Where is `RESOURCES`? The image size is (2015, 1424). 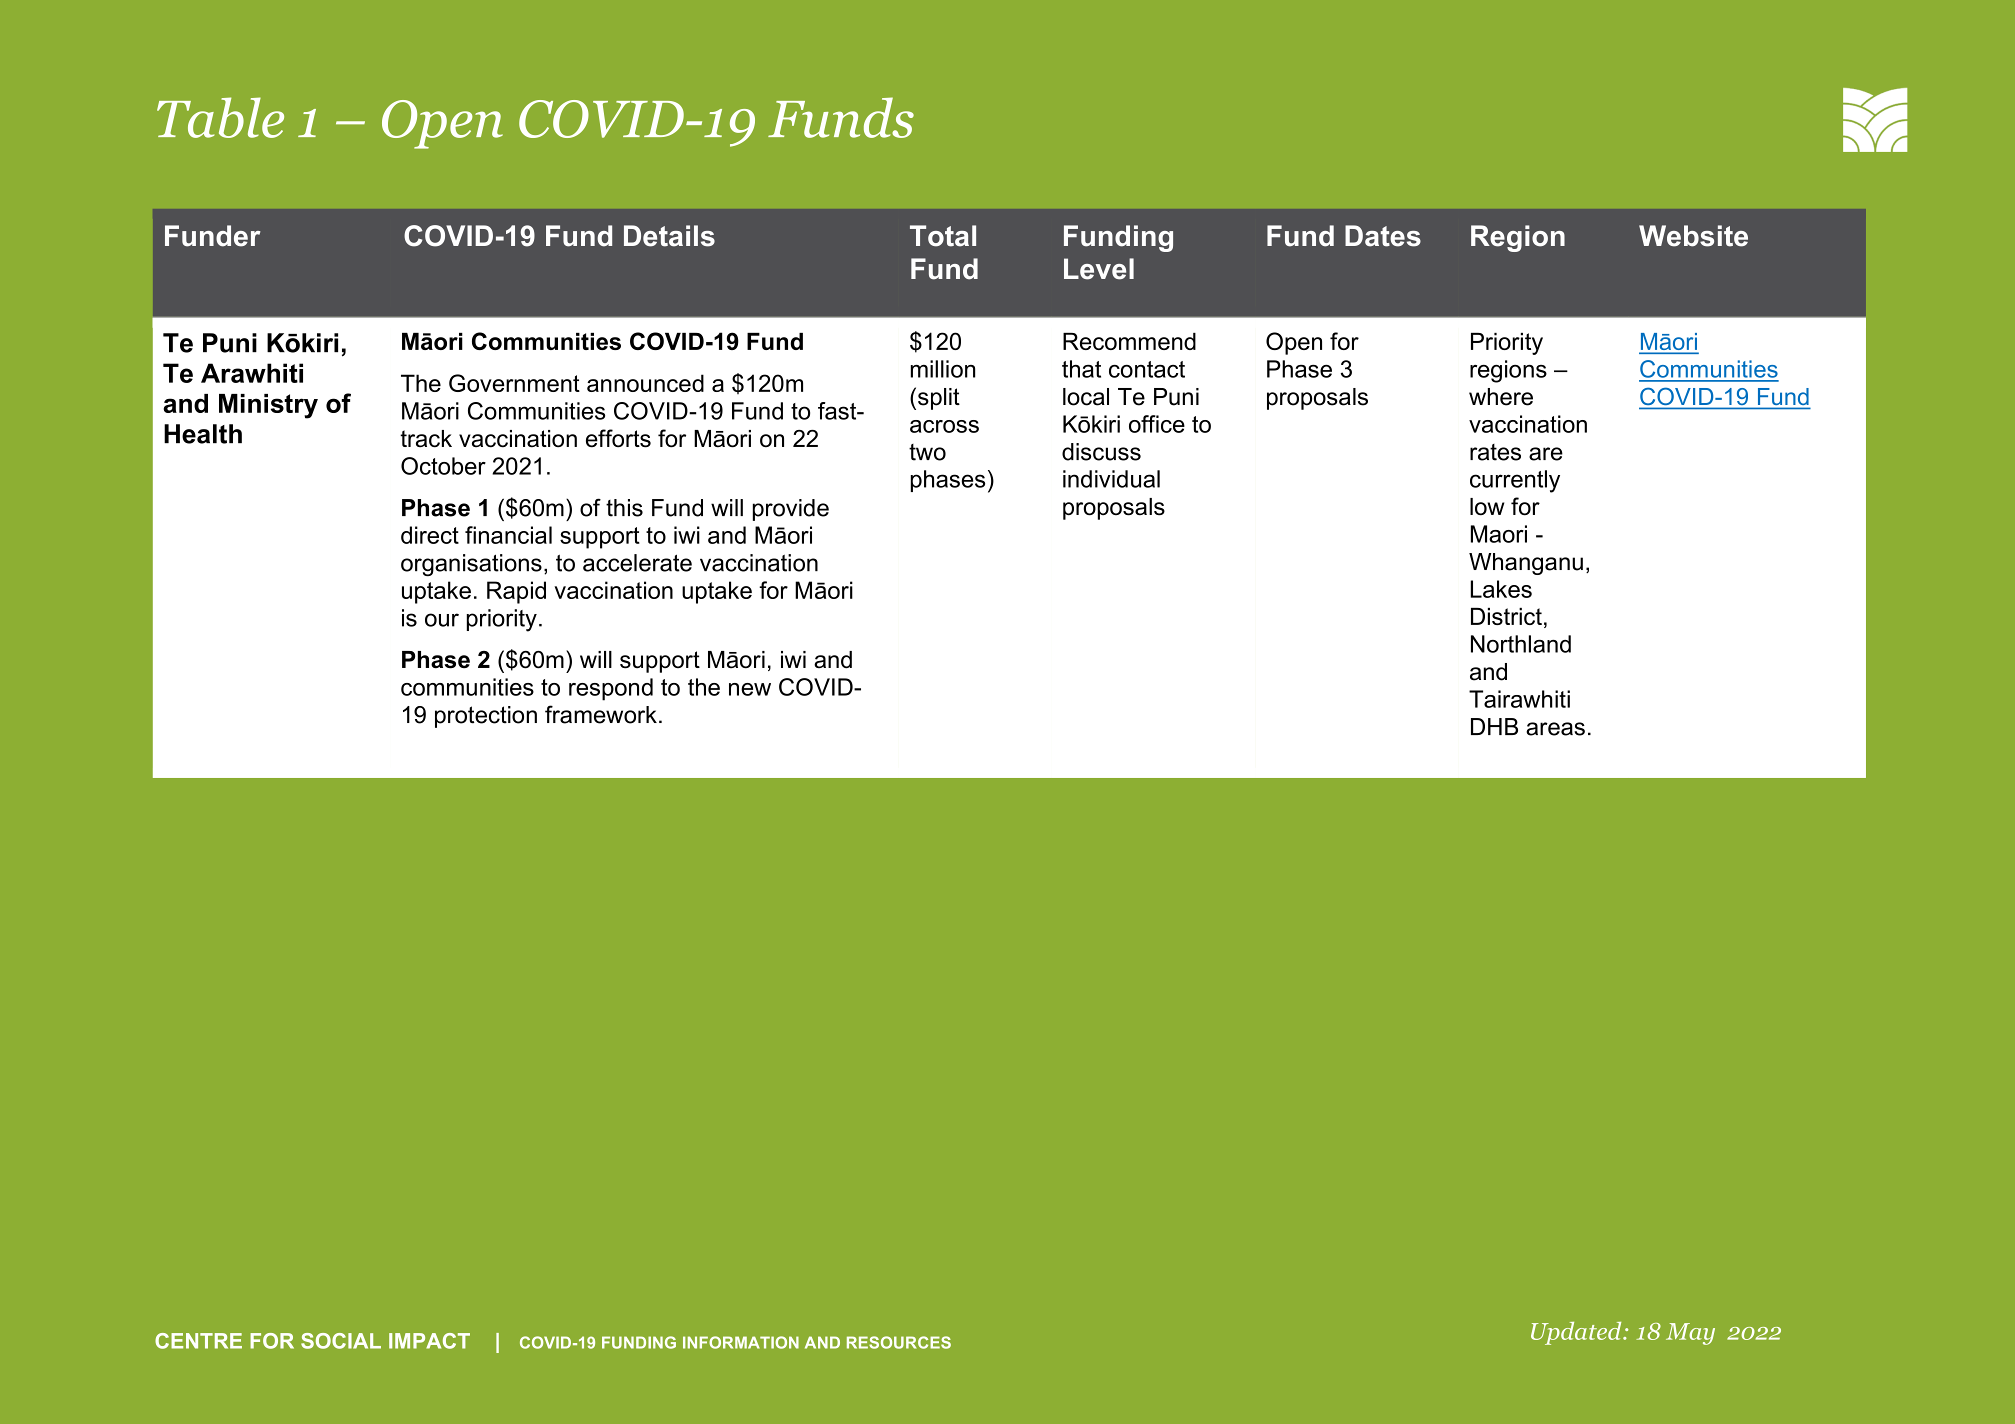 RESOURCES is located at coordinates (899, 1342).
